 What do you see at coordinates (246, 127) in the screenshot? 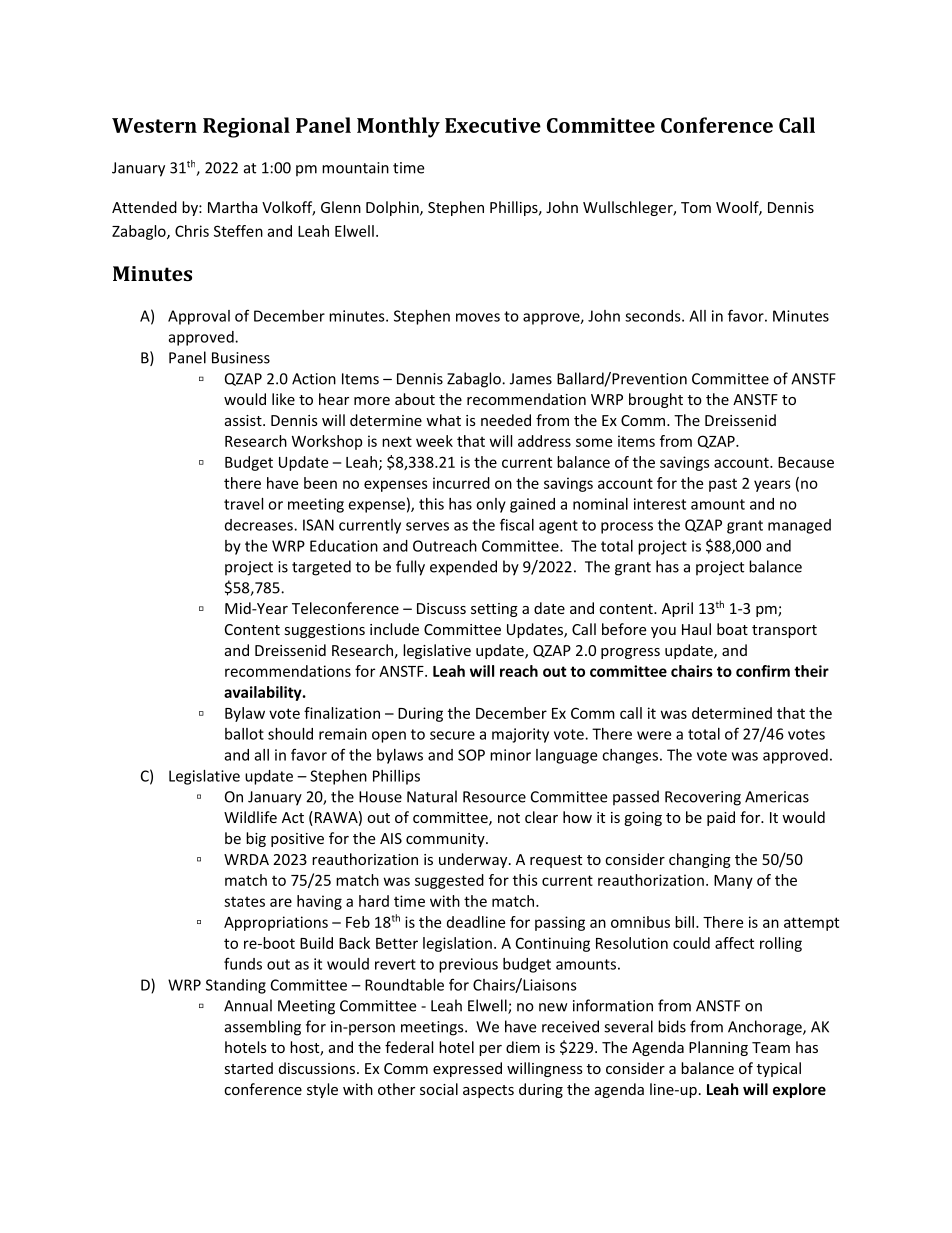
I see `Regional` at bounding box center [246, 127].
